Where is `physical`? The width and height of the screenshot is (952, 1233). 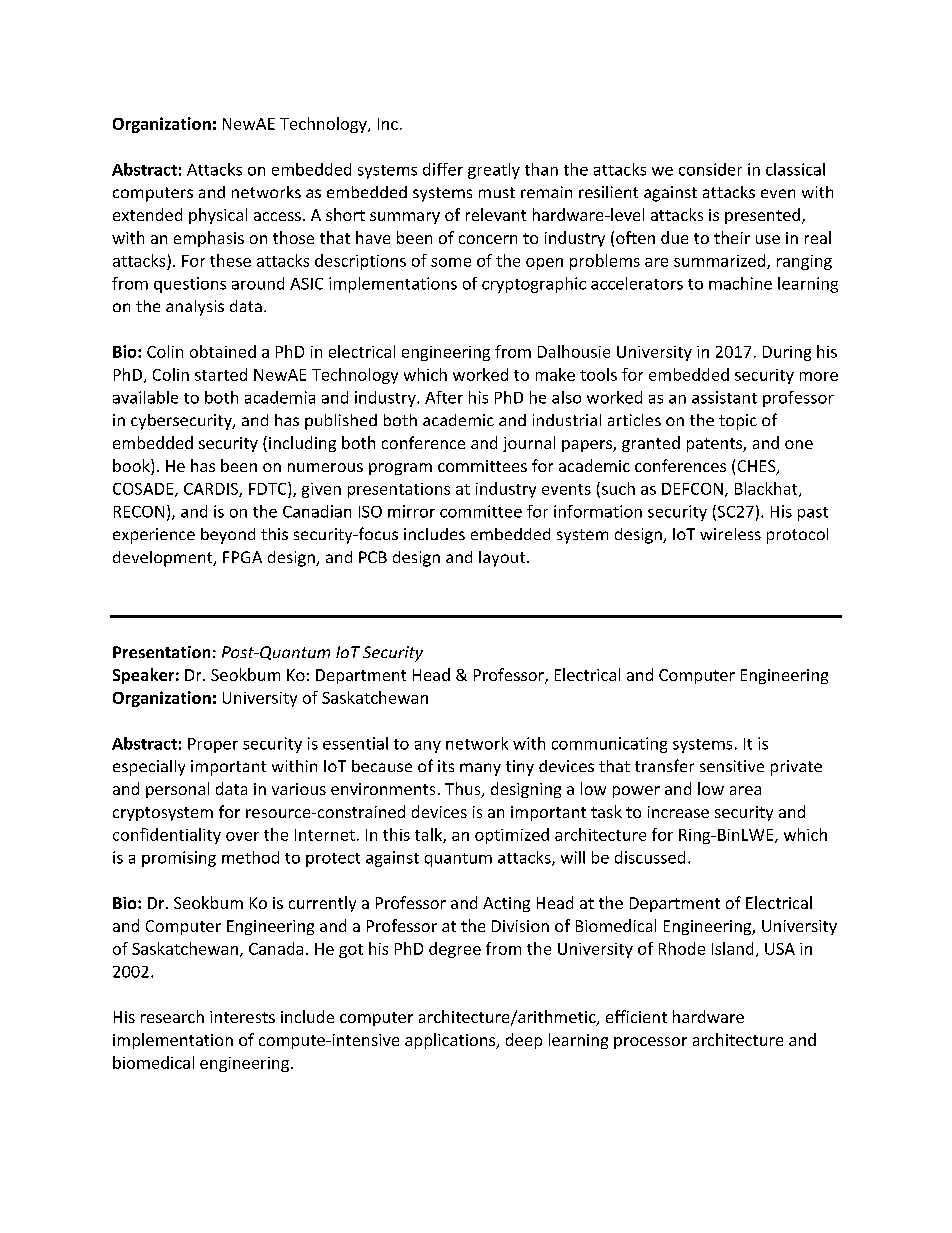 physical is located at coordinates (218, 216).
